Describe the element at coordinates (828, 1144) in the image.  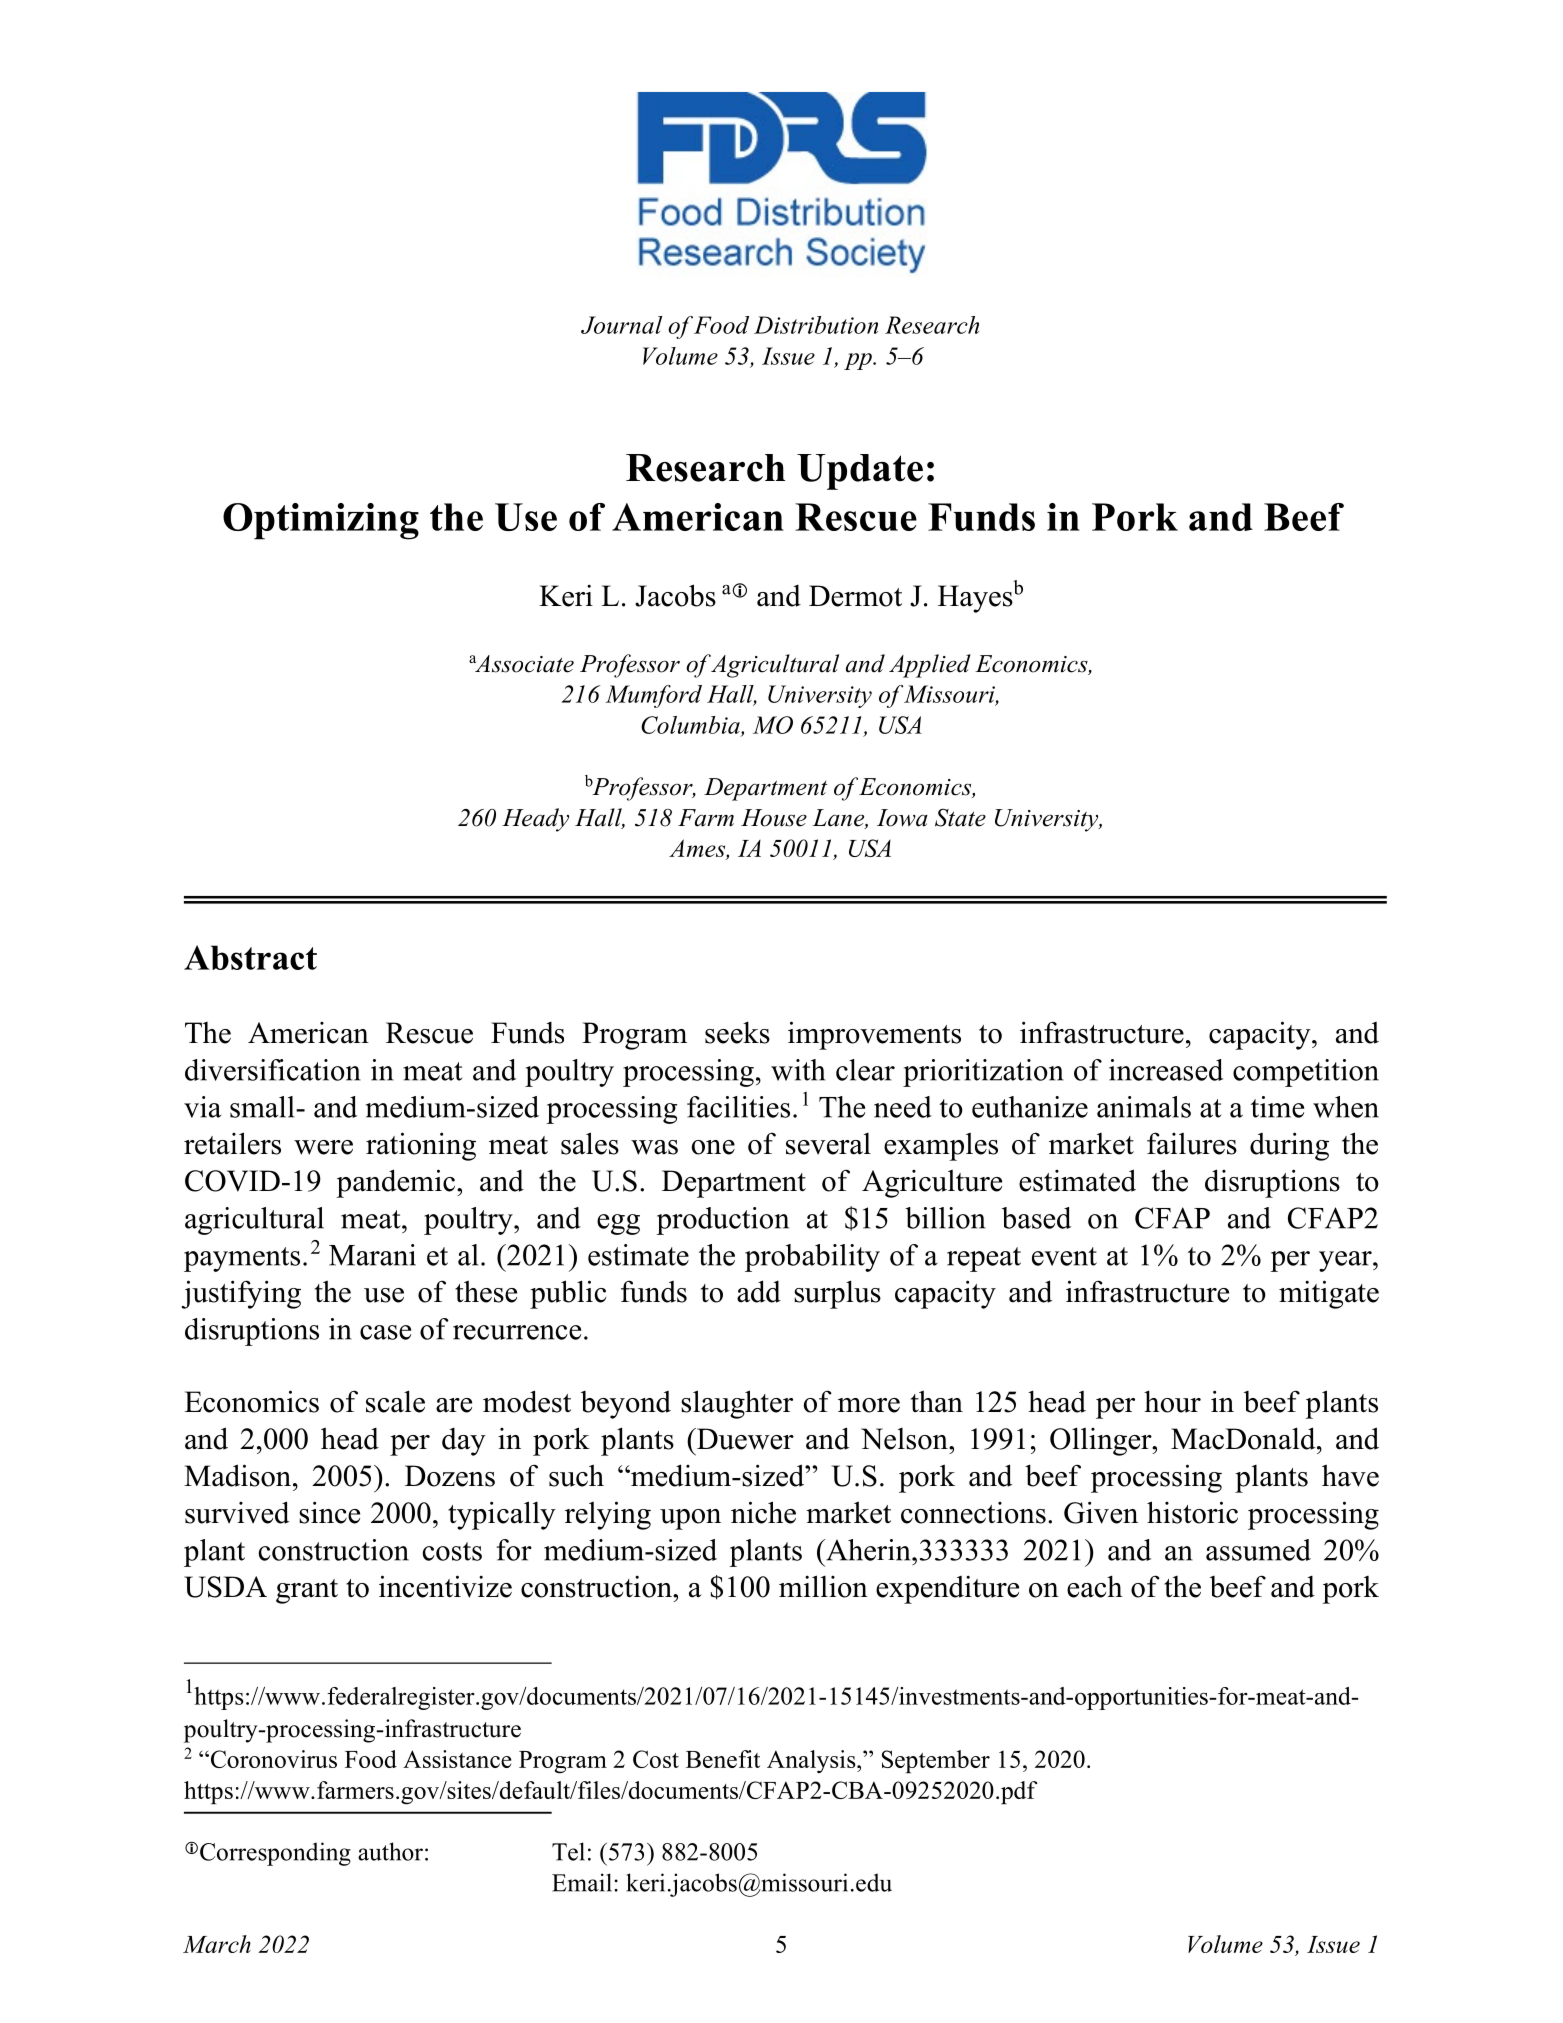
I see `several` at that location.
